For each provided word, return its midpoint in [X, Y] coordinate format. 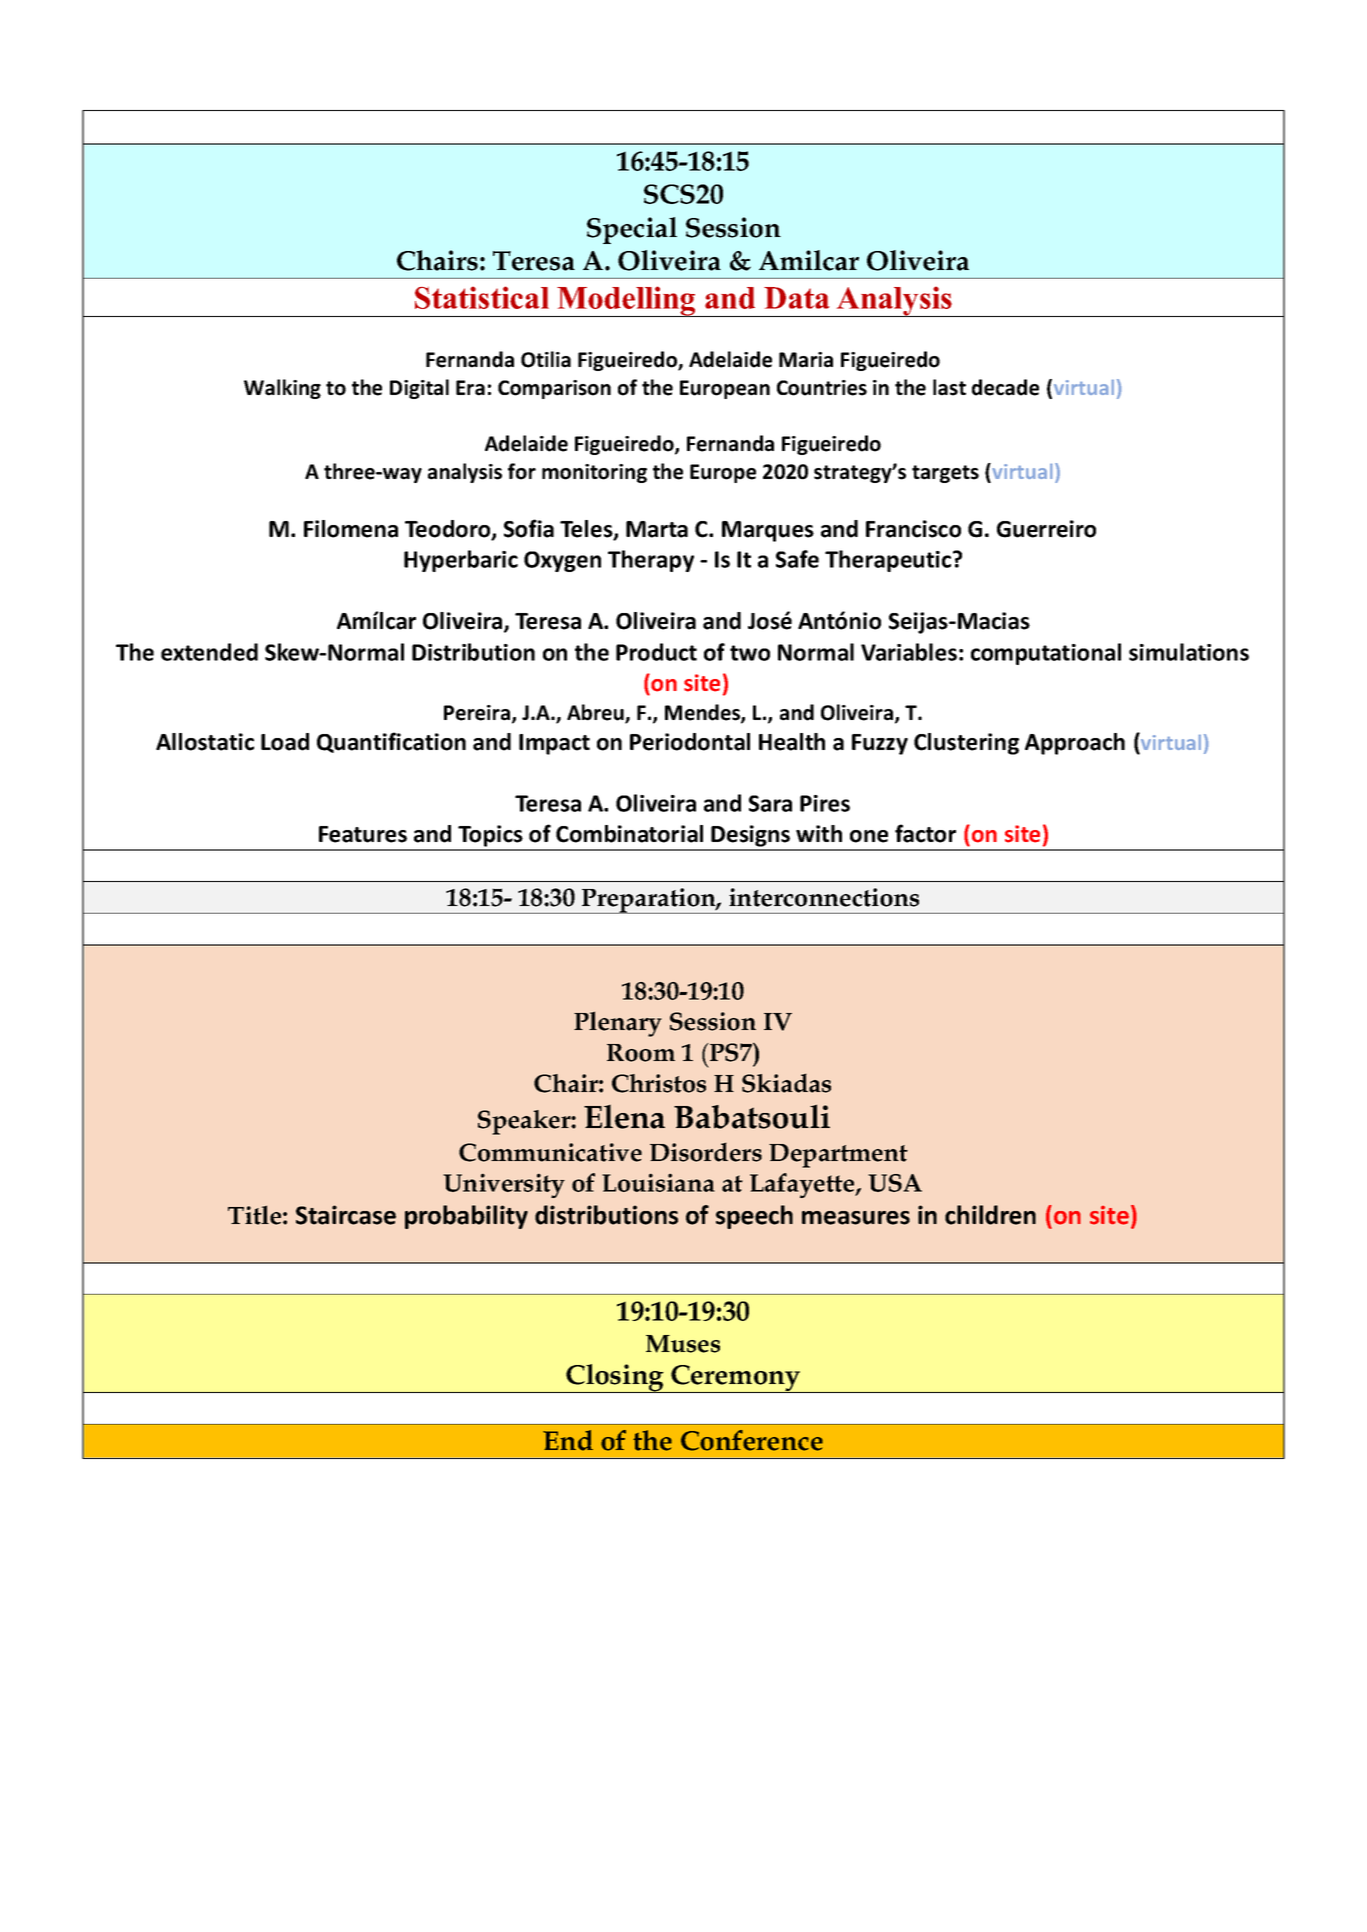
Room [641, 1053]
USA [895, 1183]
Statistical [482, 297]
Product [656, 652]
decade [1005, 387]
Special [632, 230]
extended [209, 652]
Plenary [618, 1024]
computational [1046, 654]
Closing [615, 1378]
